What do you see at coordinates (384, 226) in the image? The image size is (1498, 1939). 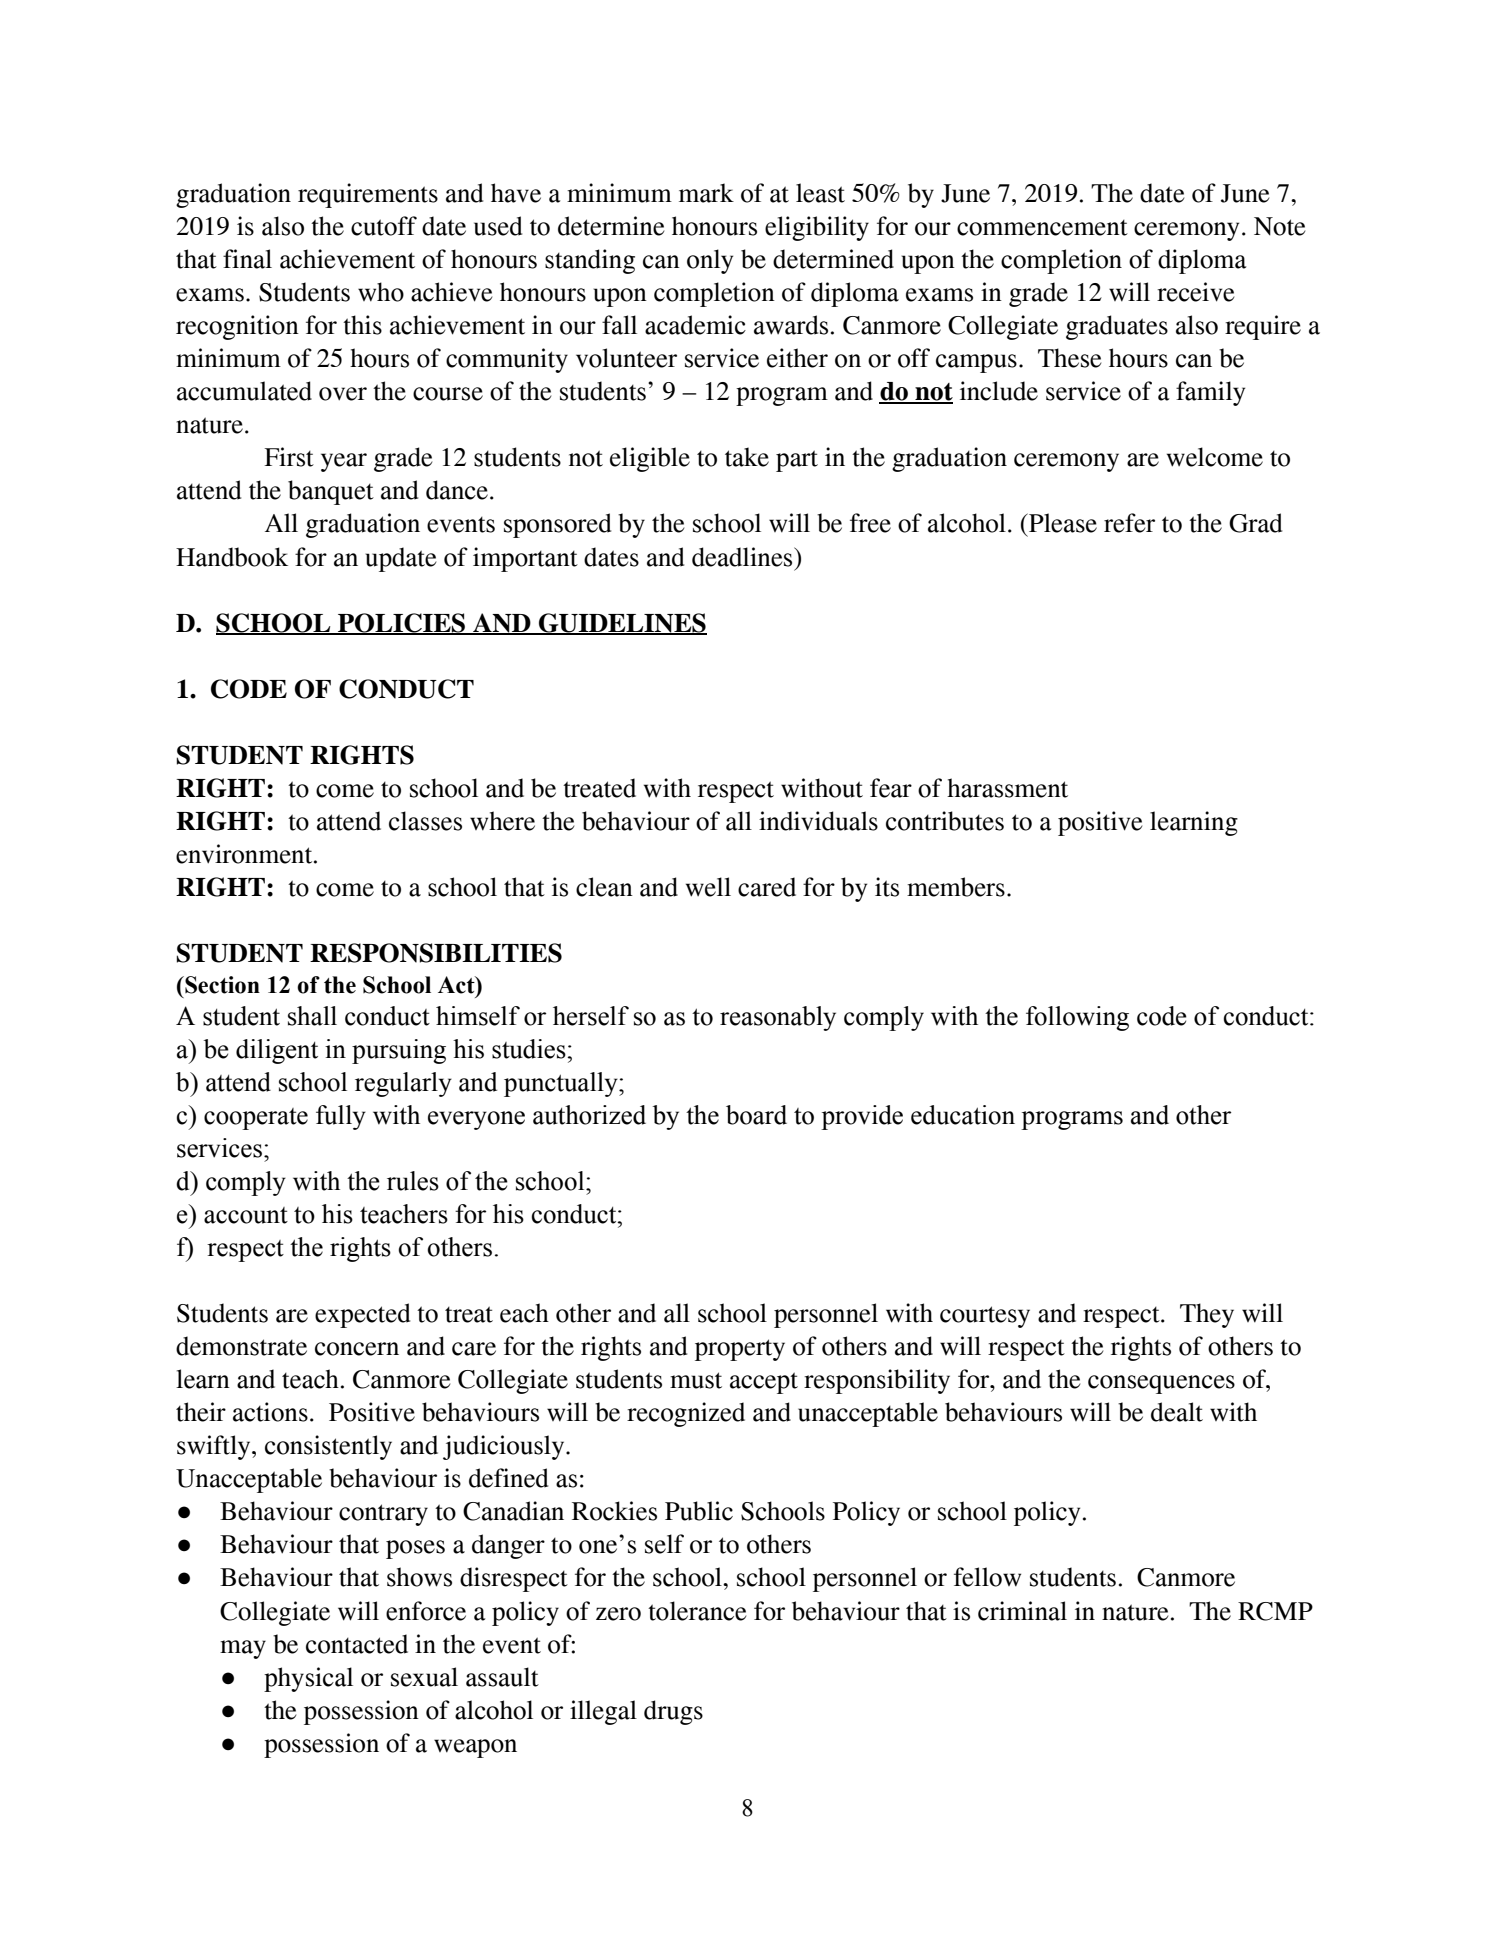 I see `cutoff` at bounding box center [384, 226].
